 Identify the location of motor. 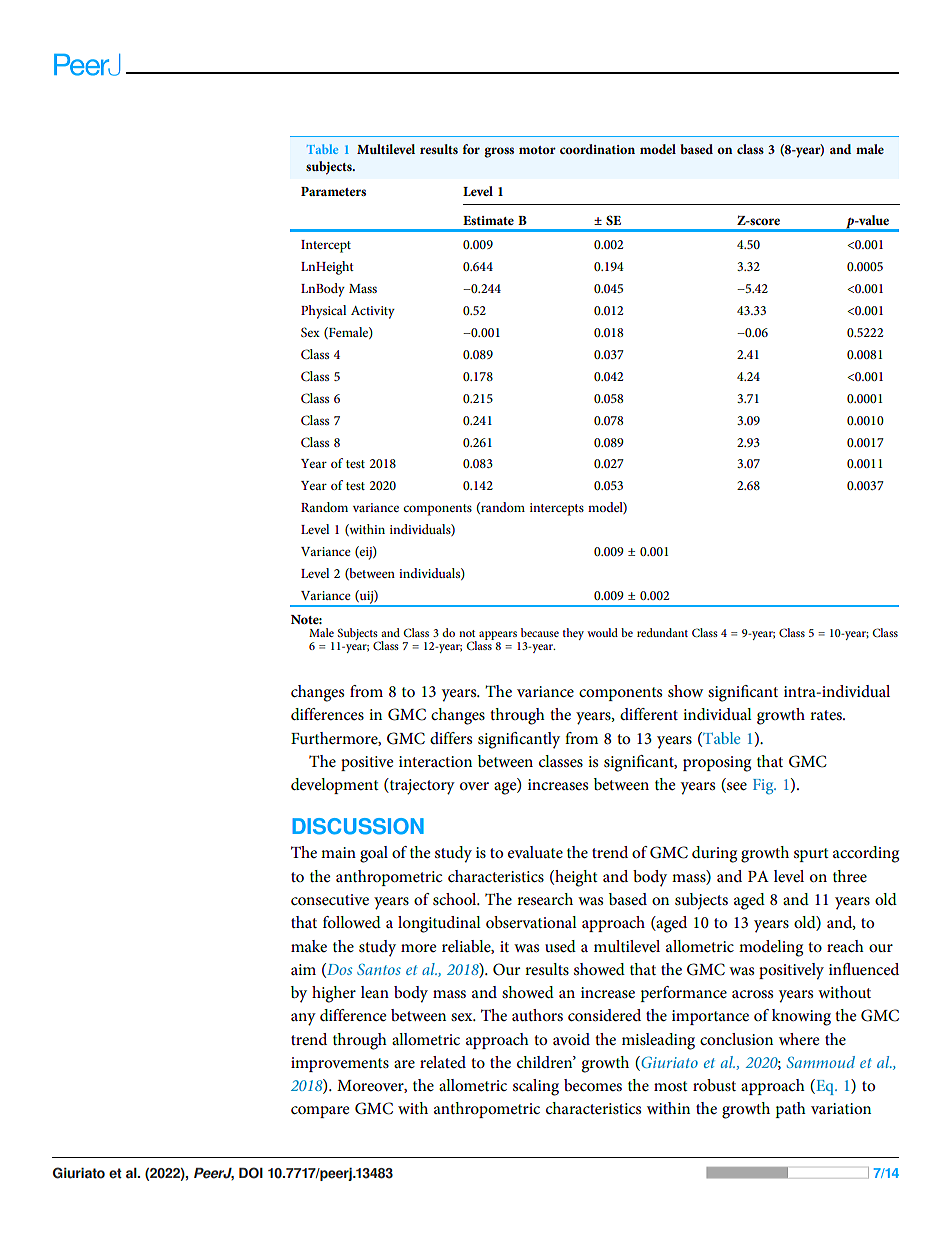
(537, 150).
